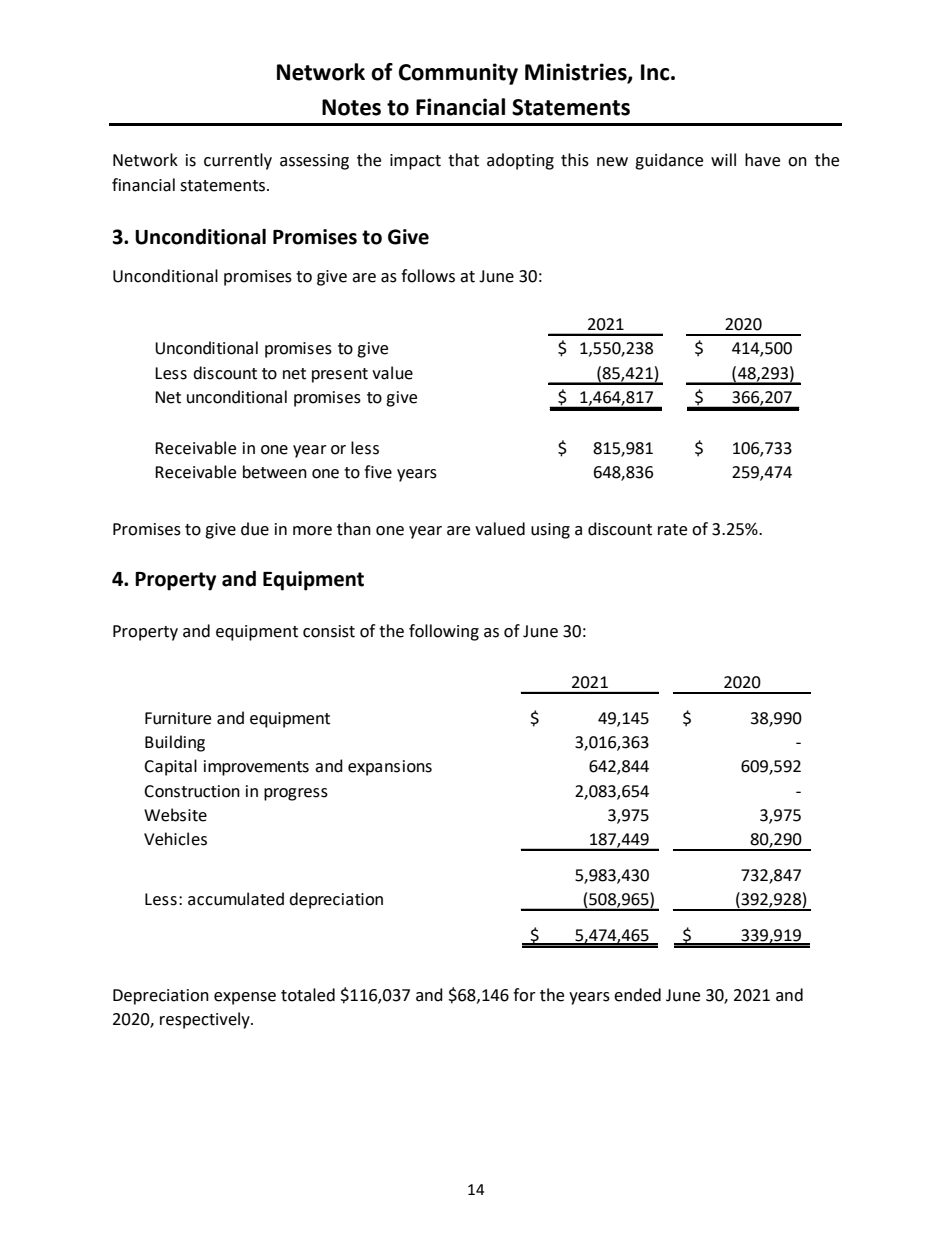 This screenshot has width=952, height=1233. Describe the element at coordinates (672, 530) in the screenshot. I see `rate` at that location.
